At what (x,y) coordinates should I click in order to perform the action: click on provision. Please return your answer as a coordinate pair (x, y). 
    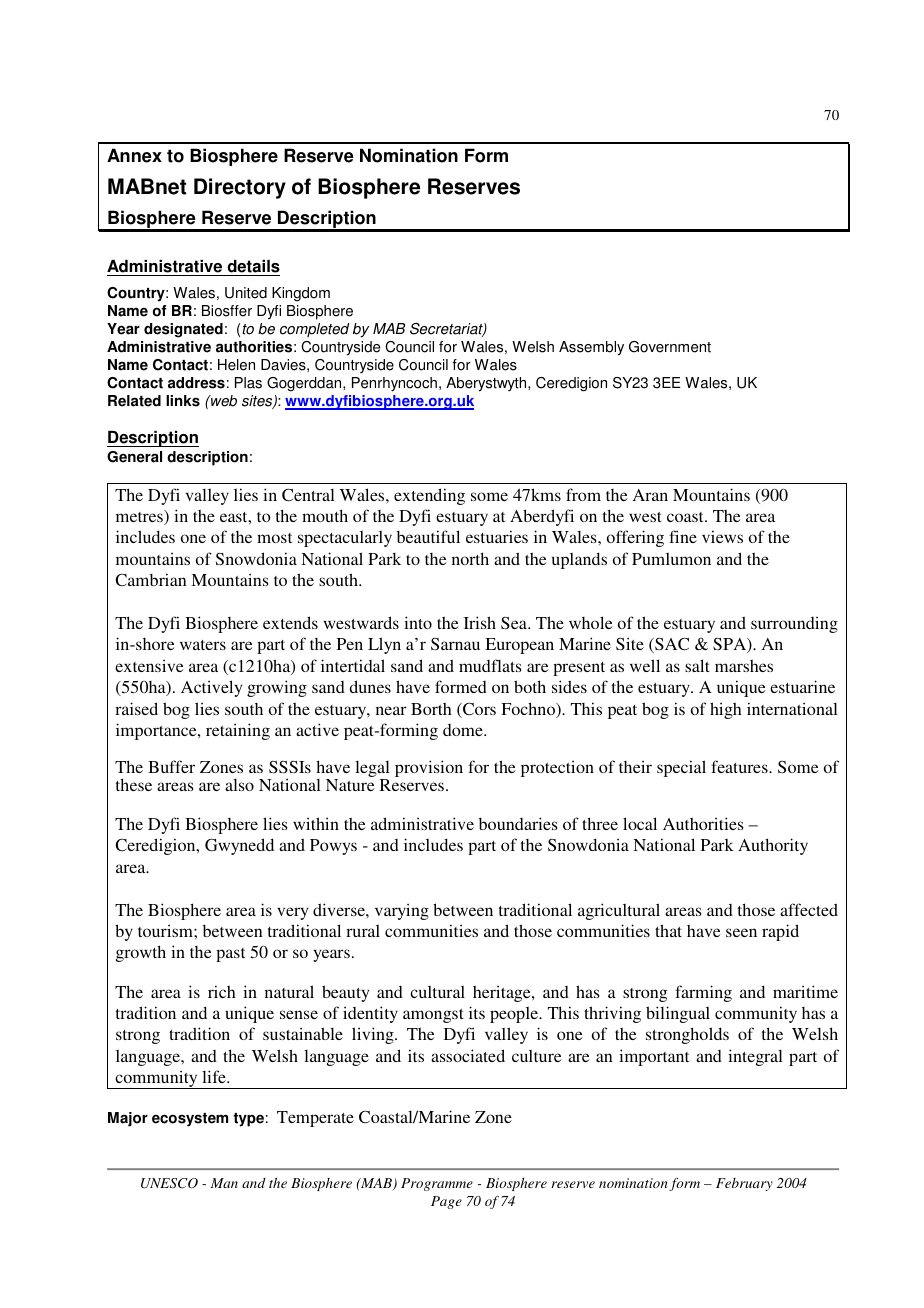
    Looking at the image, I should click on (429, 768).
